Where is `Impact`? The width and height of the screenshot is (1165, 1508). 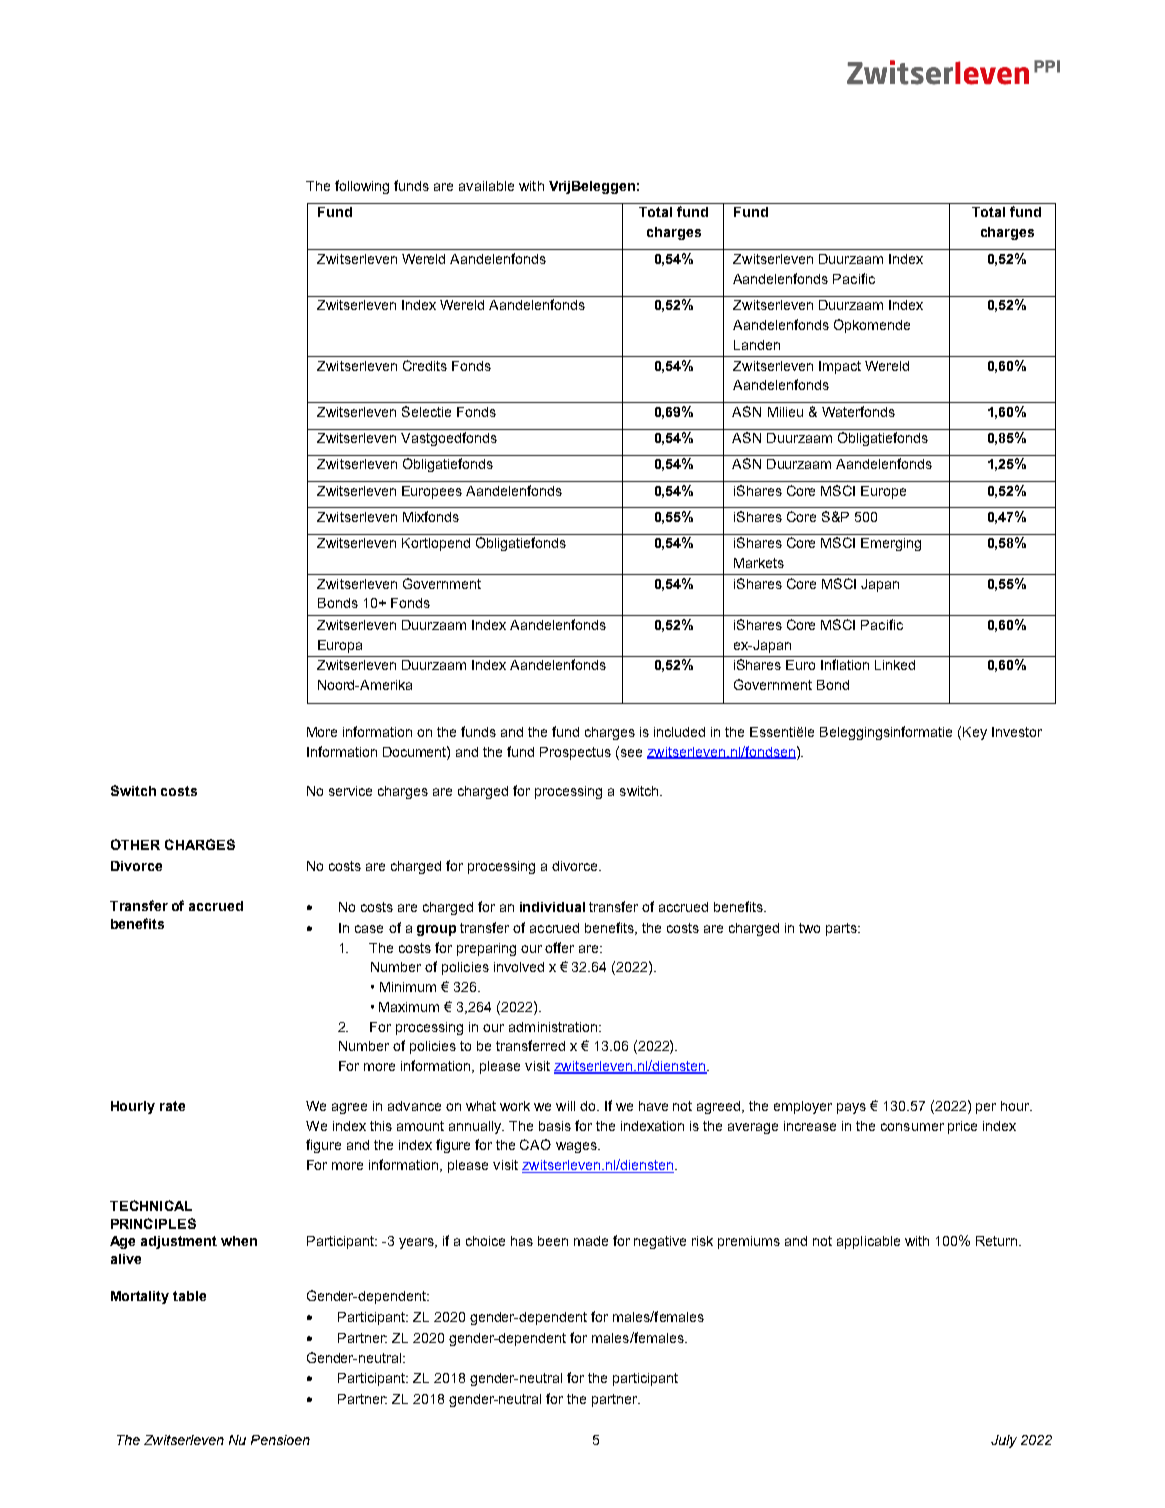
Impact is located at coordinates (840, 367).
